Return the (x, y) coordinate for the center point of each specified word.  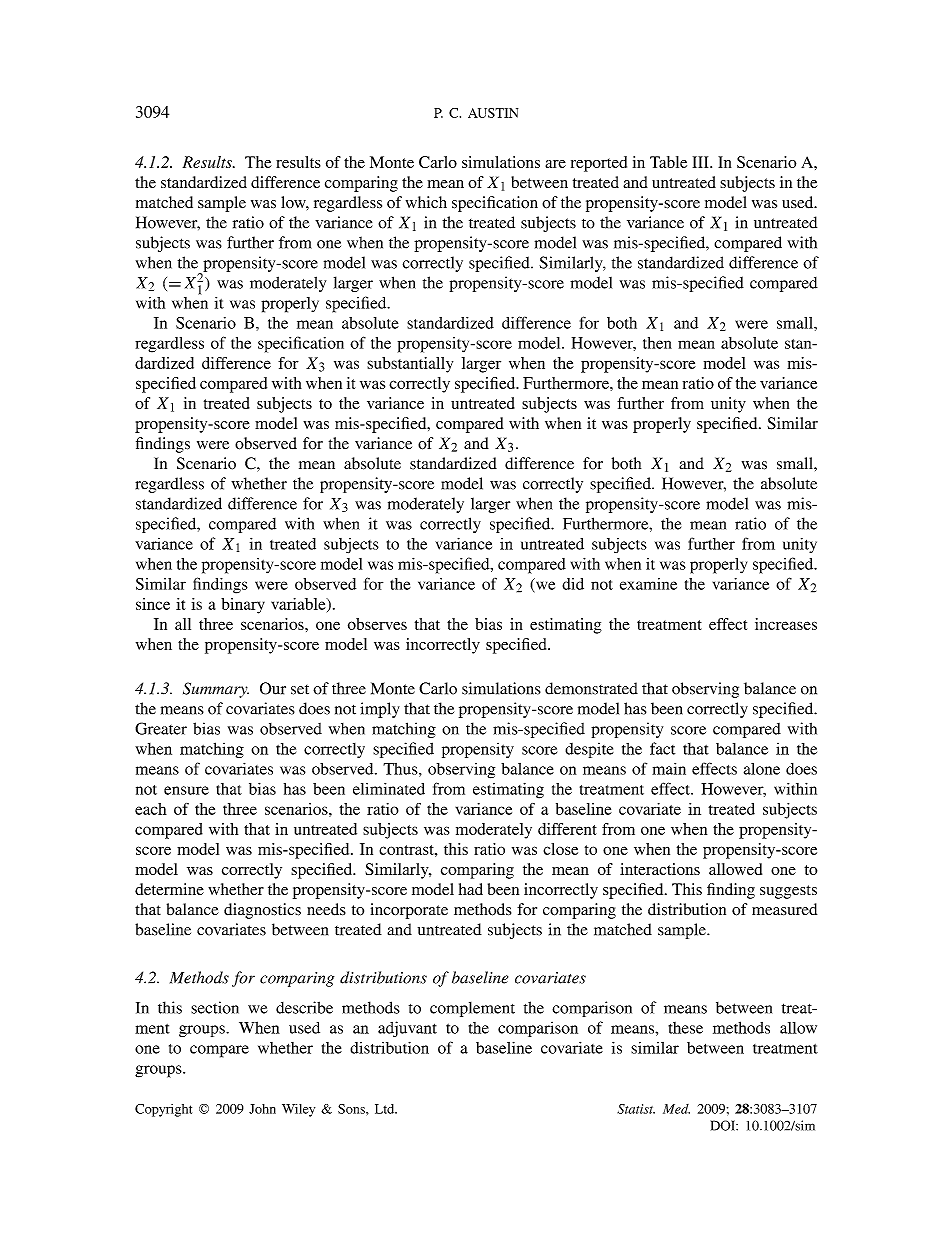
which (426, 202)
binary (243, 606)
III (702, 162)
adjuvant (407, 1029)
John (262, 1109)
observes (377, 624)
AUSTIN (493, 113)
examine (648, 584)
